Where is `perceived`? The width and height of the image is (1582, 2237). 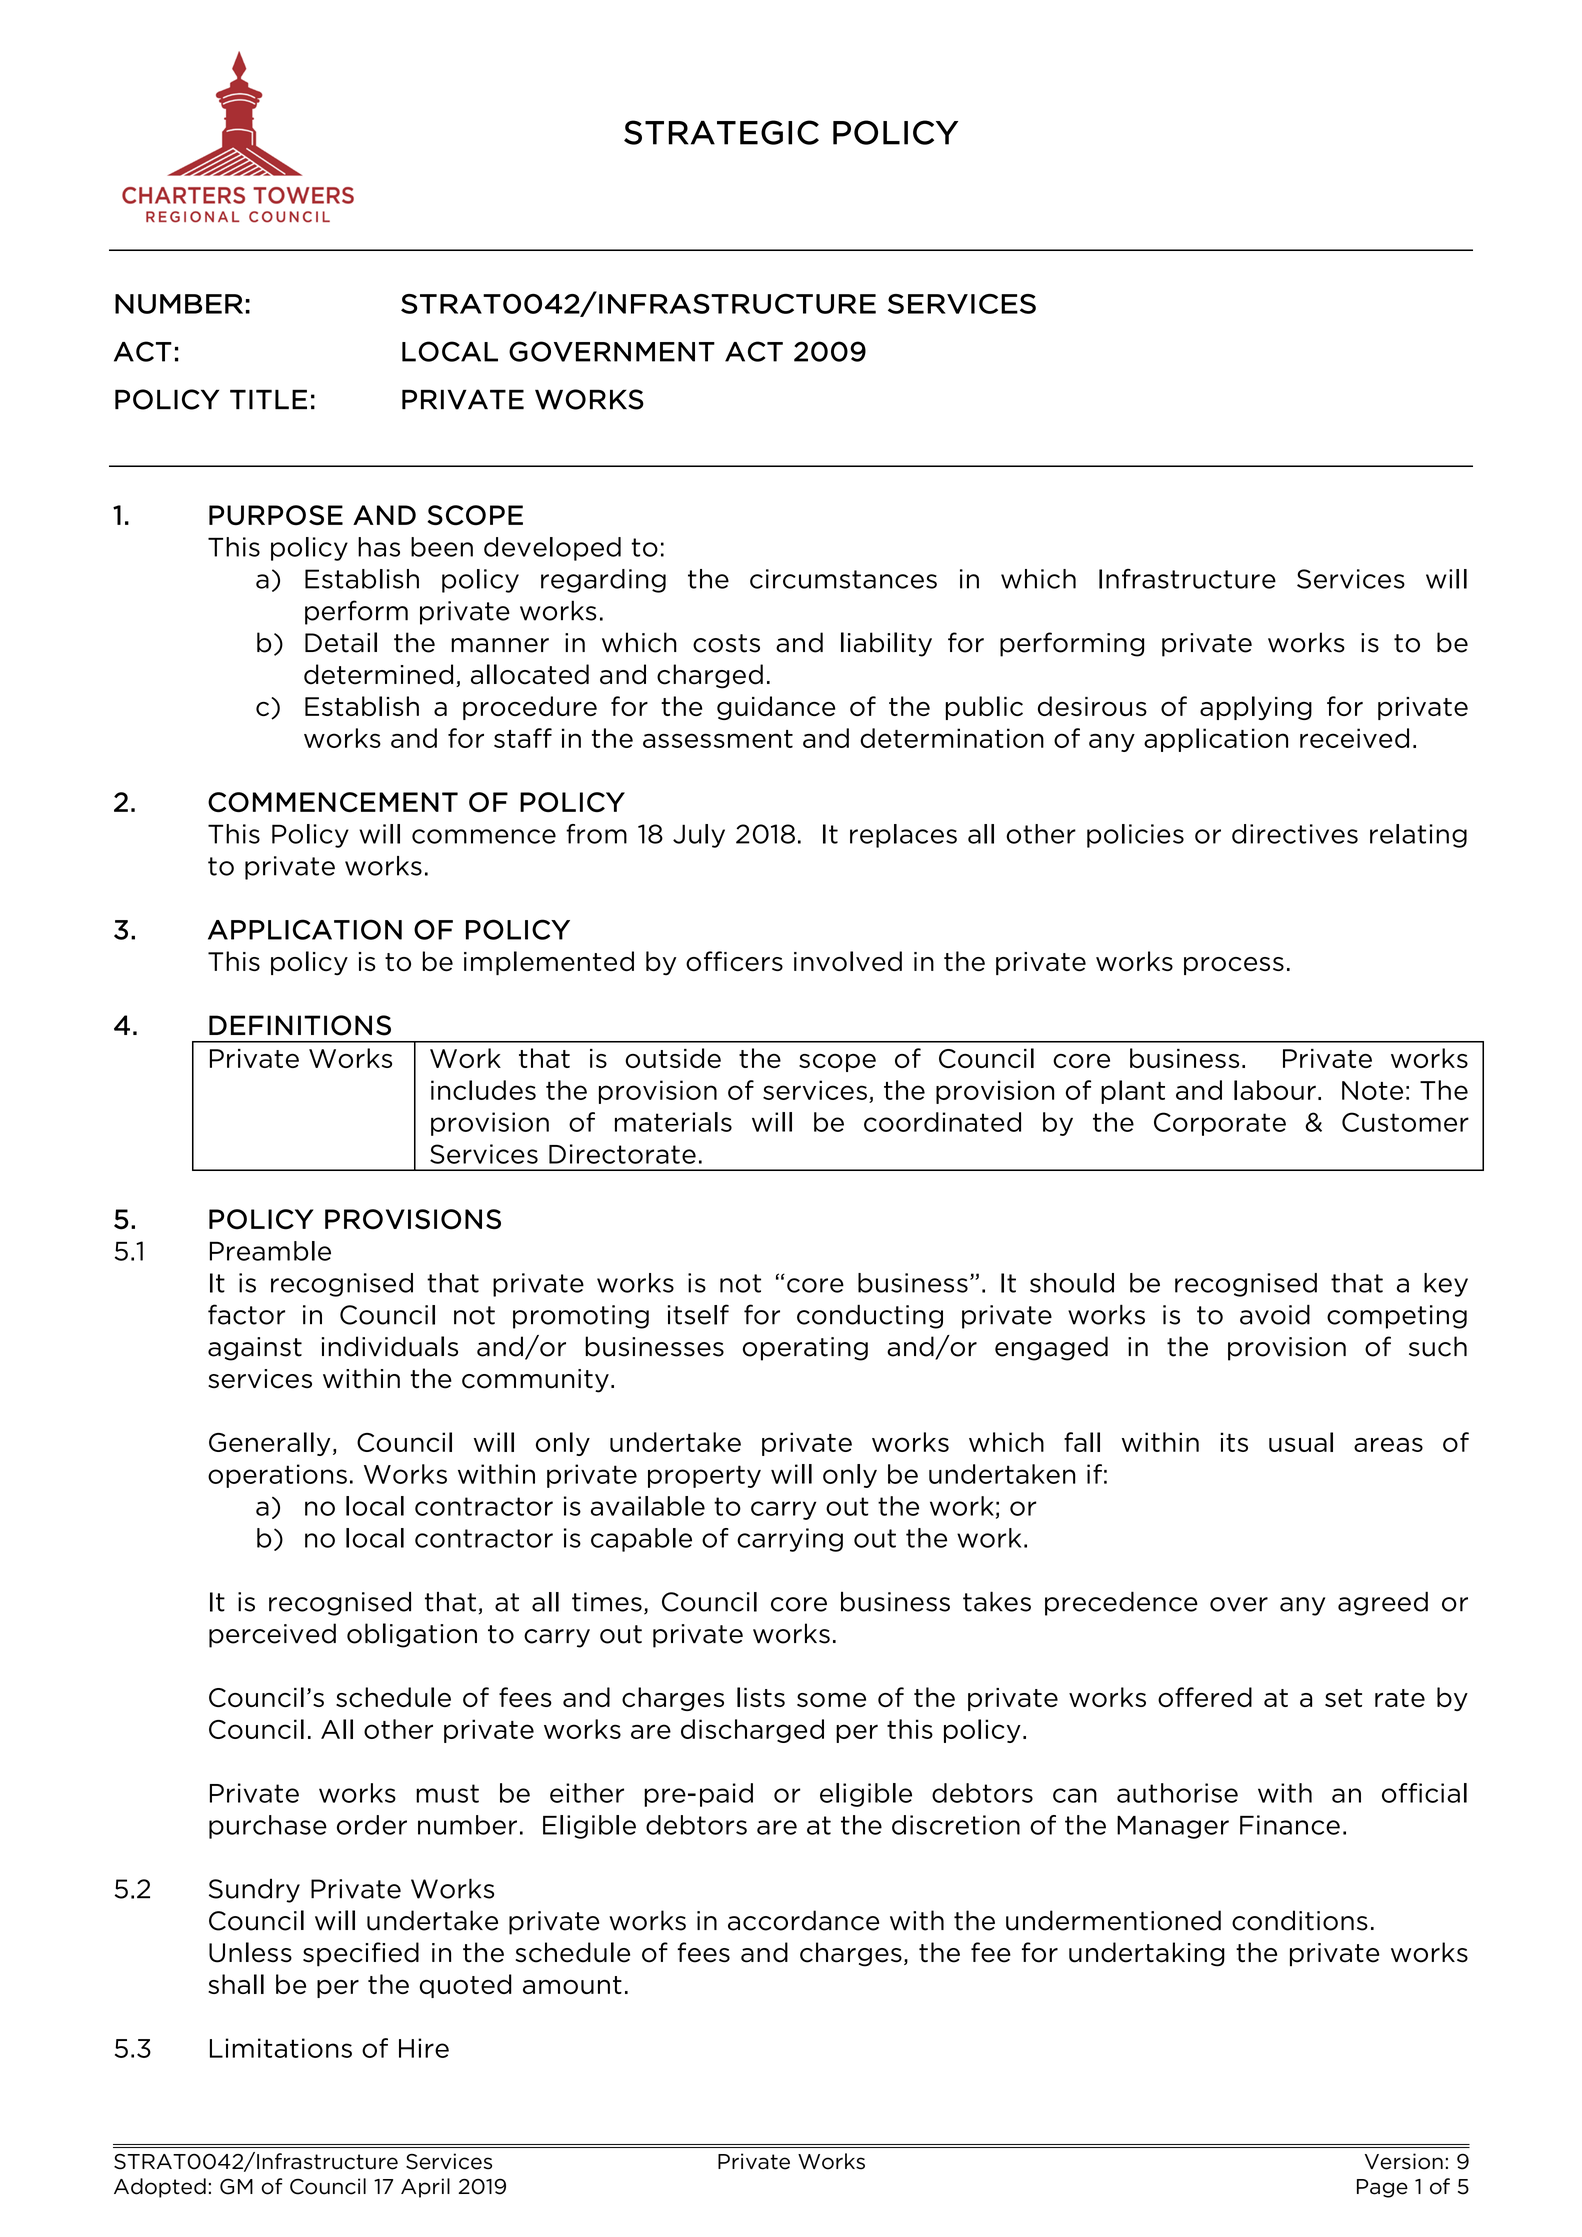 perceived is located at coordinates (272, 1635).
